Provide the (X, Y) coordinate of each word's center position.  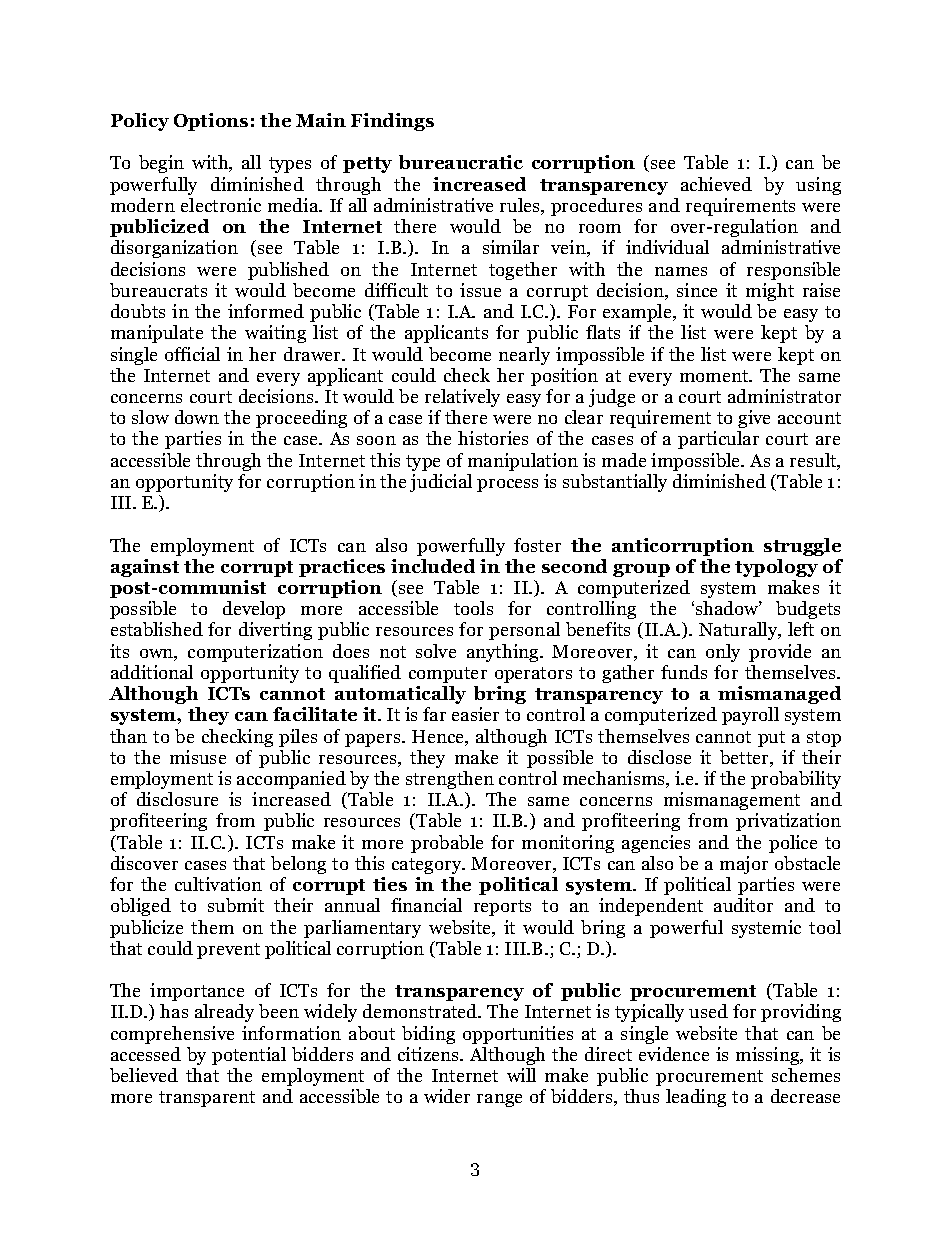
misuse (198, 757)
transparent (207, 1099)
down (197, 417)
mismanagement (732, 801)
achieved (716, 184)
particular (718, 440)
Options (211, 122)
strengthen (450, 780)
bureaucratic (461, 162)
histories (493, 438)
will (521, 1075)
